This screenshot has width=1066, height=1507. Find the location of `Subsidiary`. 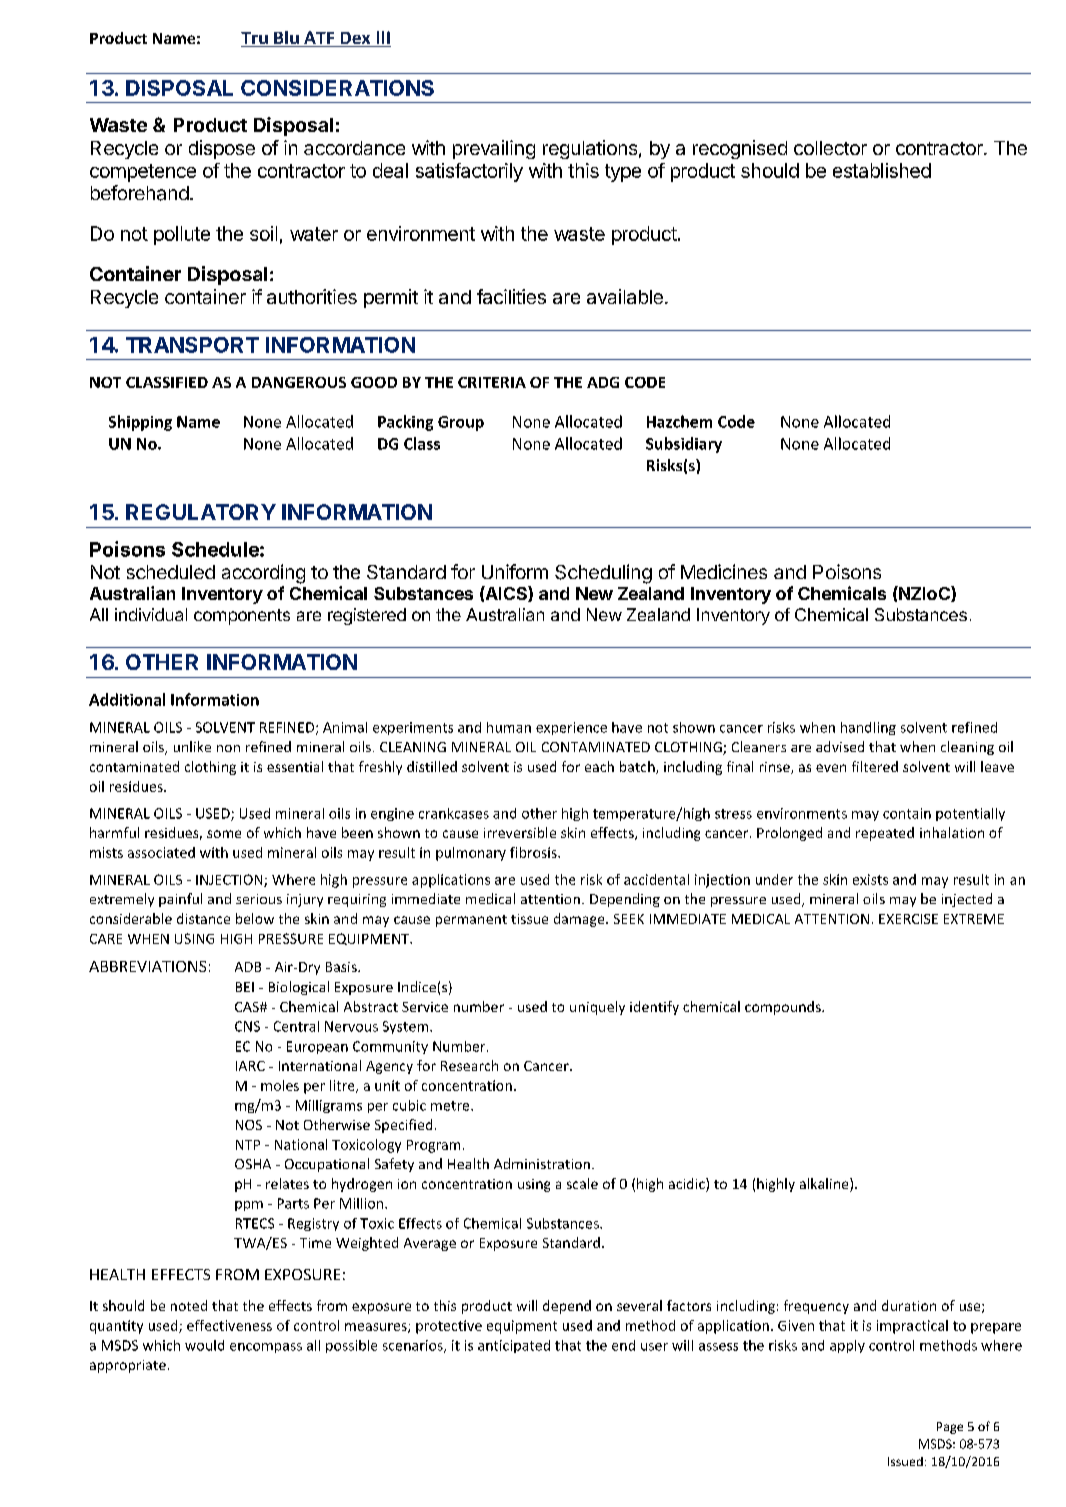

Subsidiary is located at coordinates (684, 445).
